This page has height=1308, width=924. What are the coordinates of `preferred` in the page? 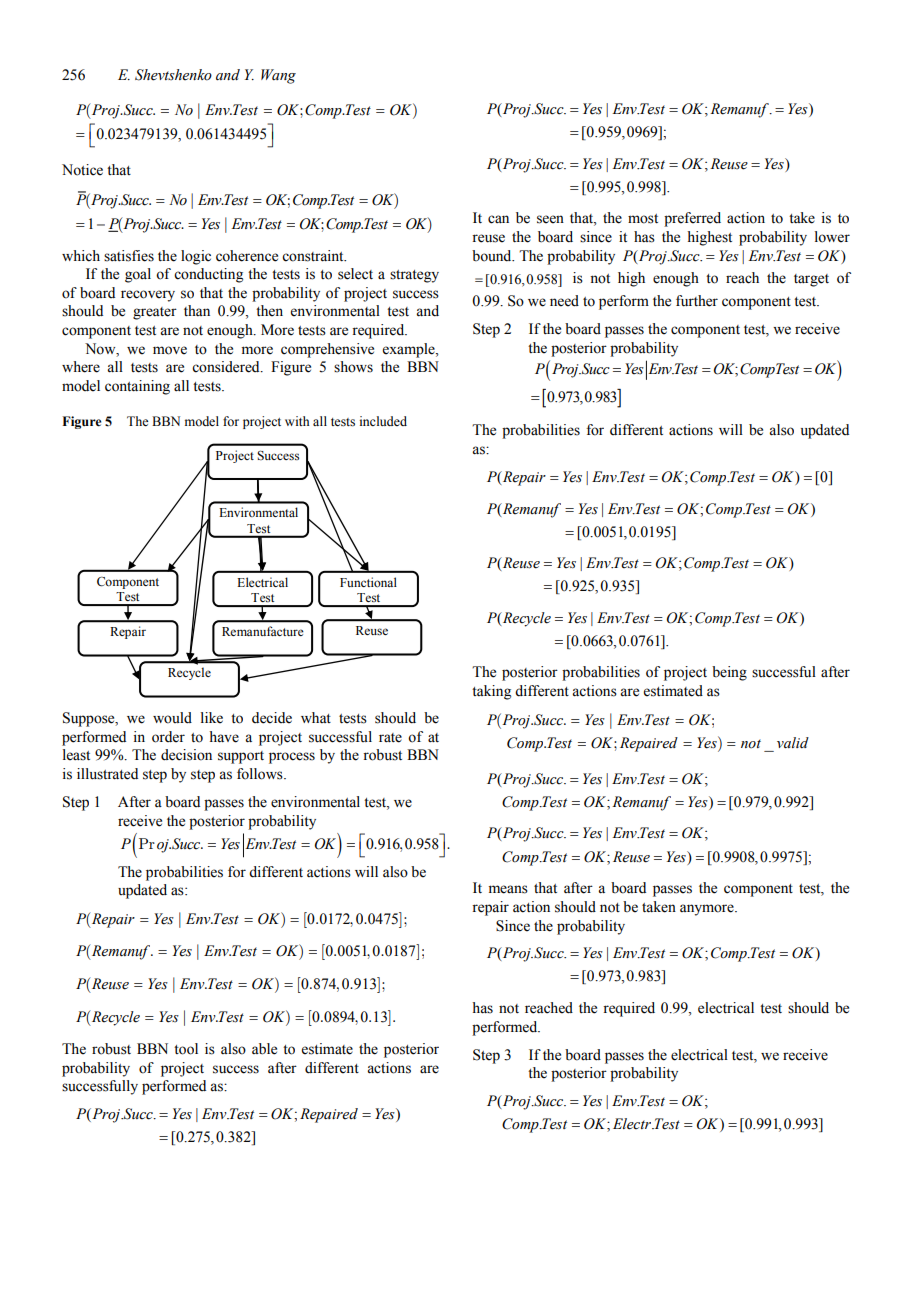 It's located at (692, 219).
